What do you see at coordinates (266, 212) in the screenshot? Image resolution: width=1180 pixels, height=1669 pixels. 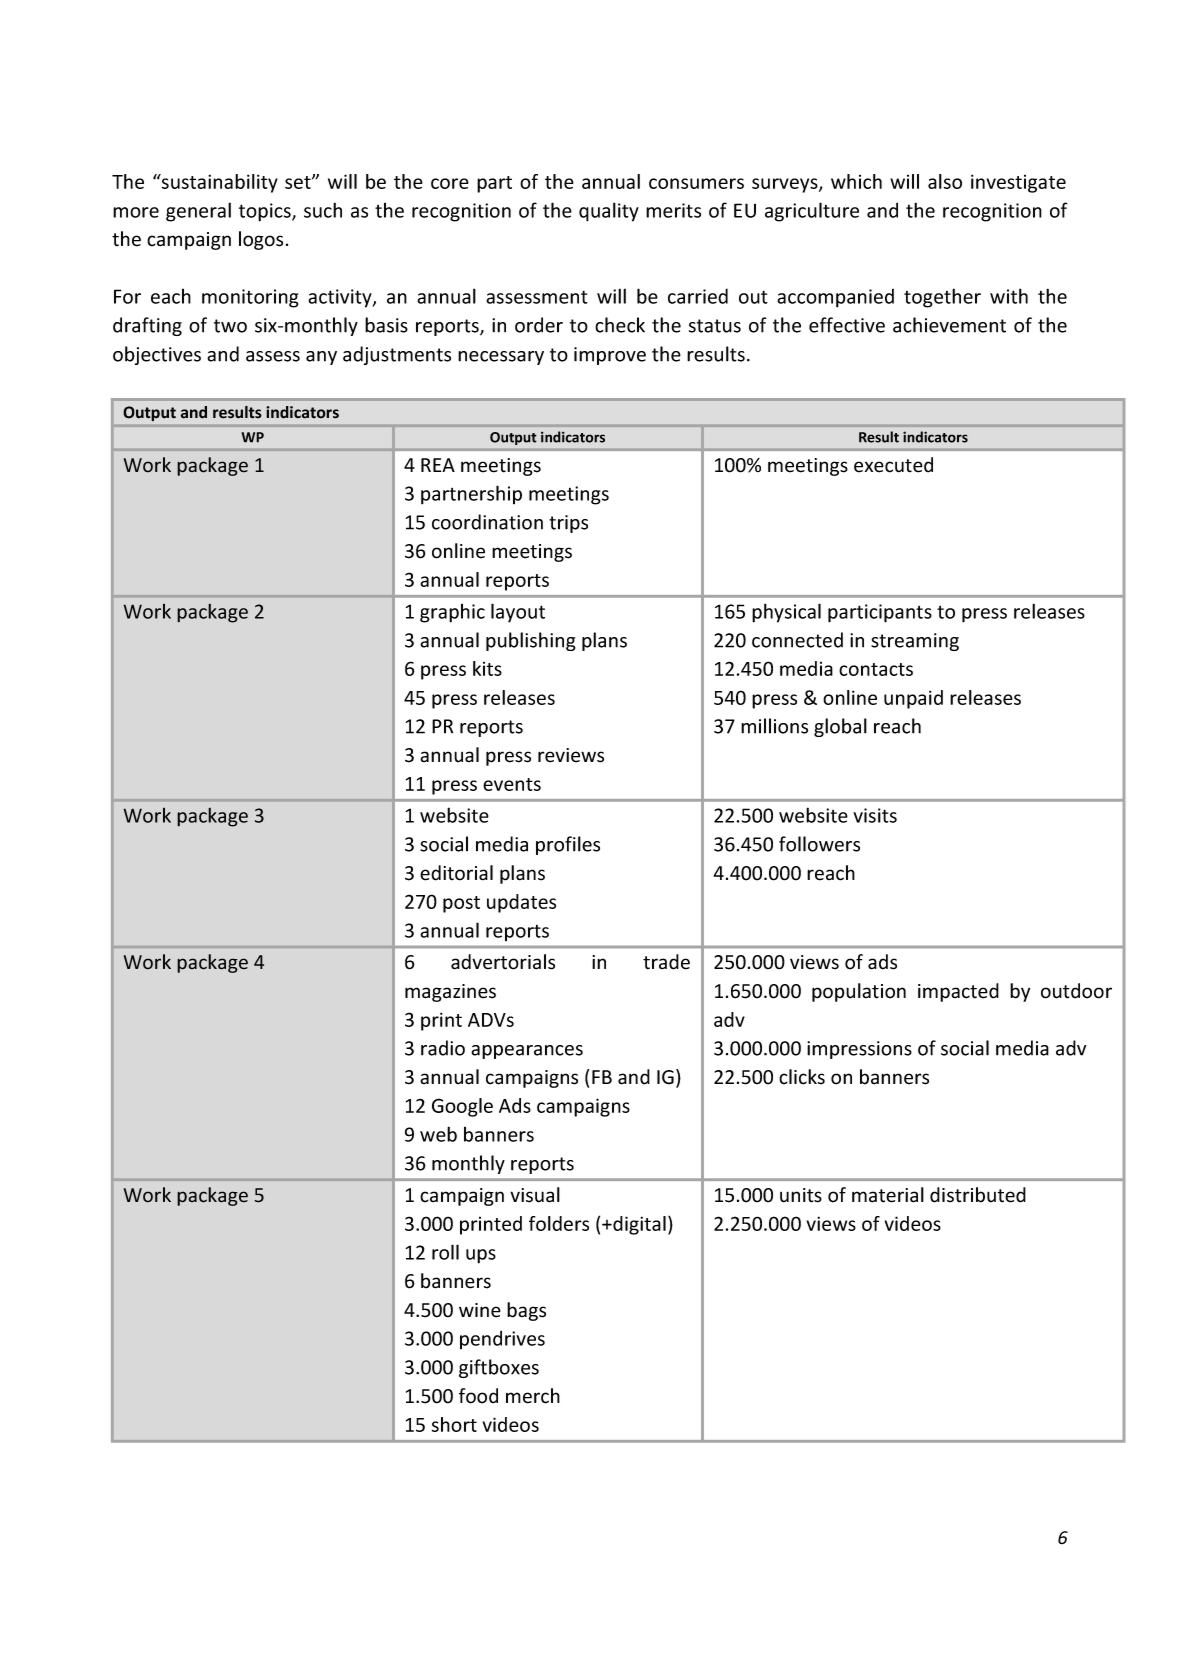 I see `topics` at bounding box center [266, 212].
